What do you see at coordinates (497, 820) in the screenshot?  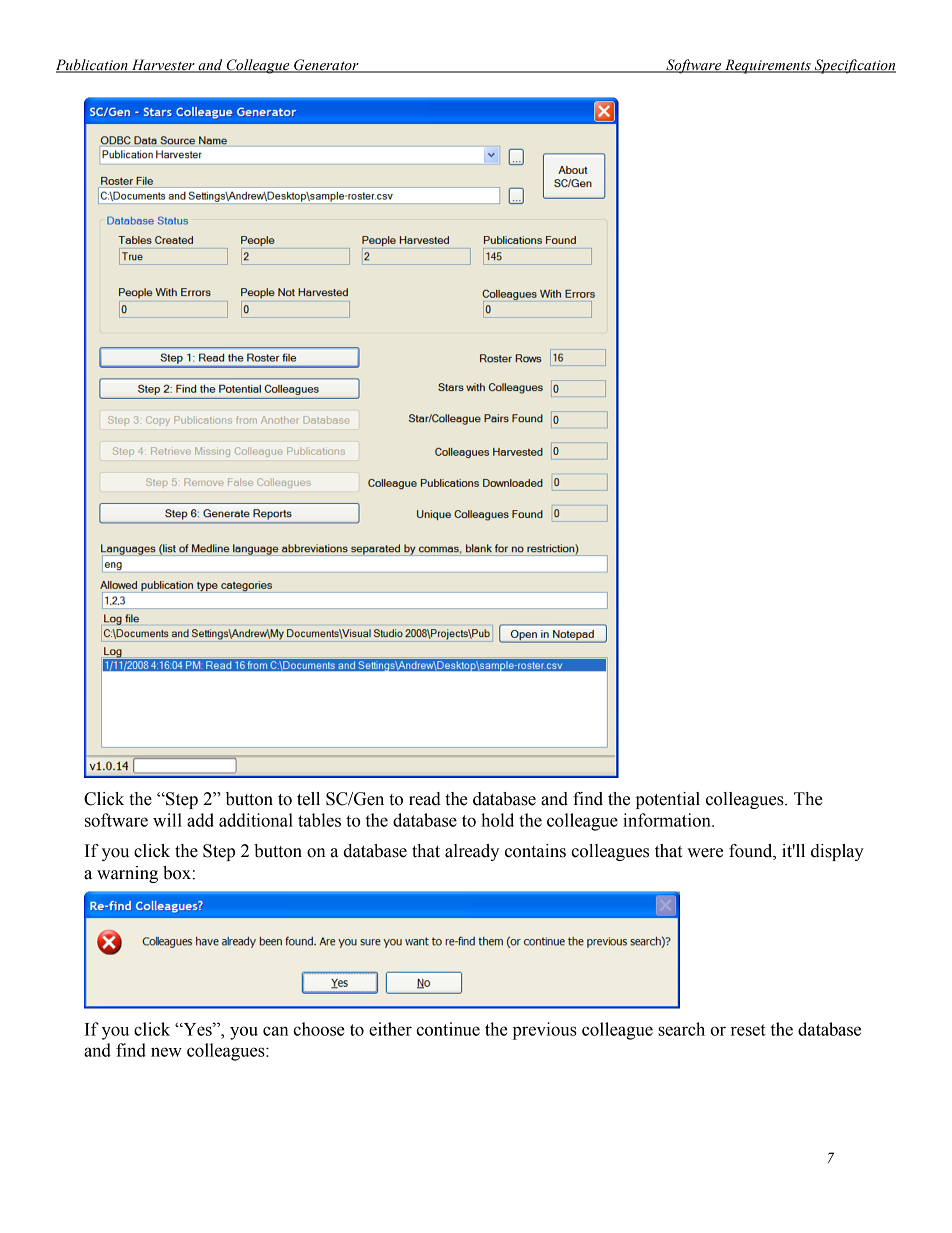 I see `hold` at bounding box center [497, 820].
